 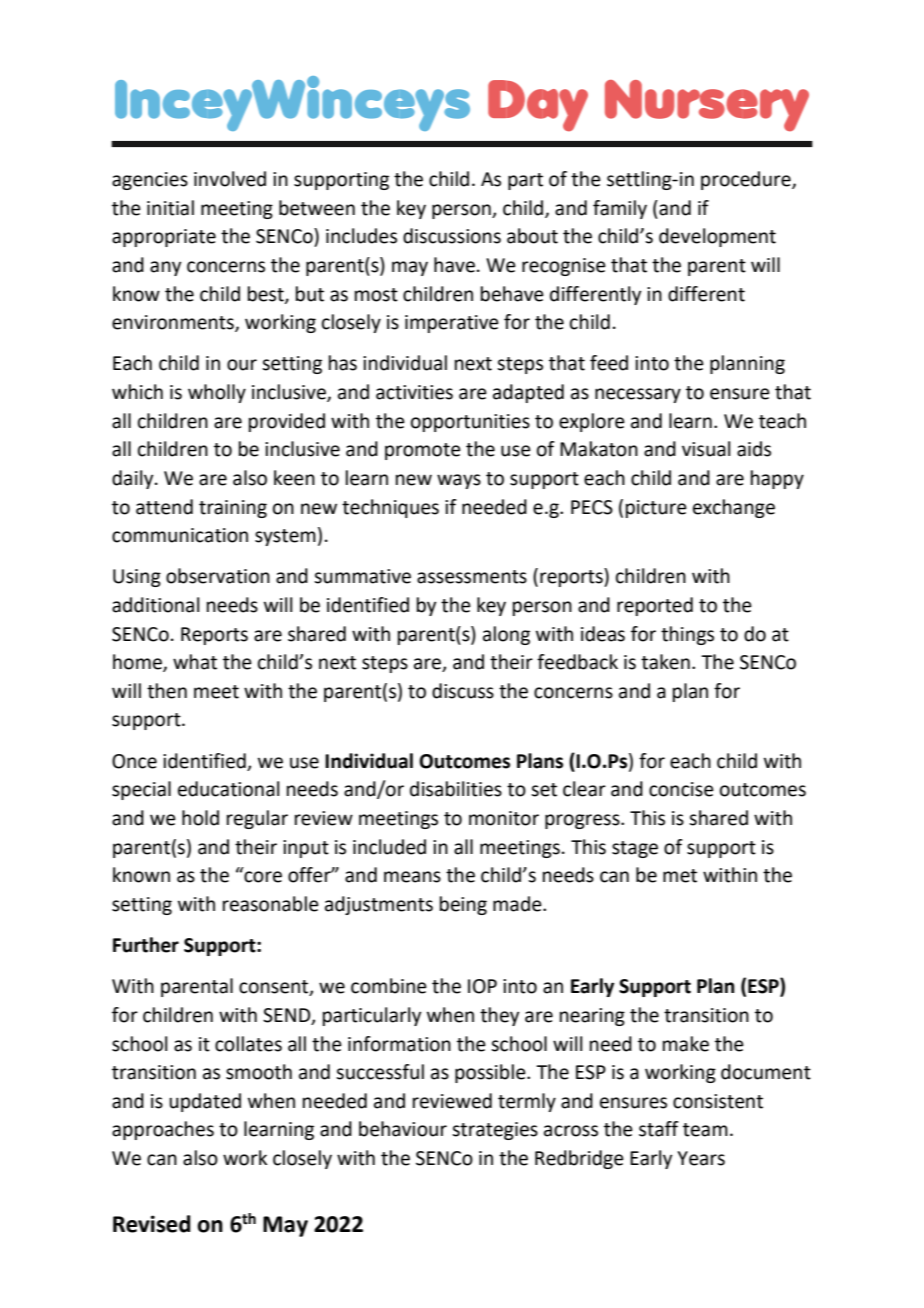 I want to click on along, so click(x=506, y=635).
